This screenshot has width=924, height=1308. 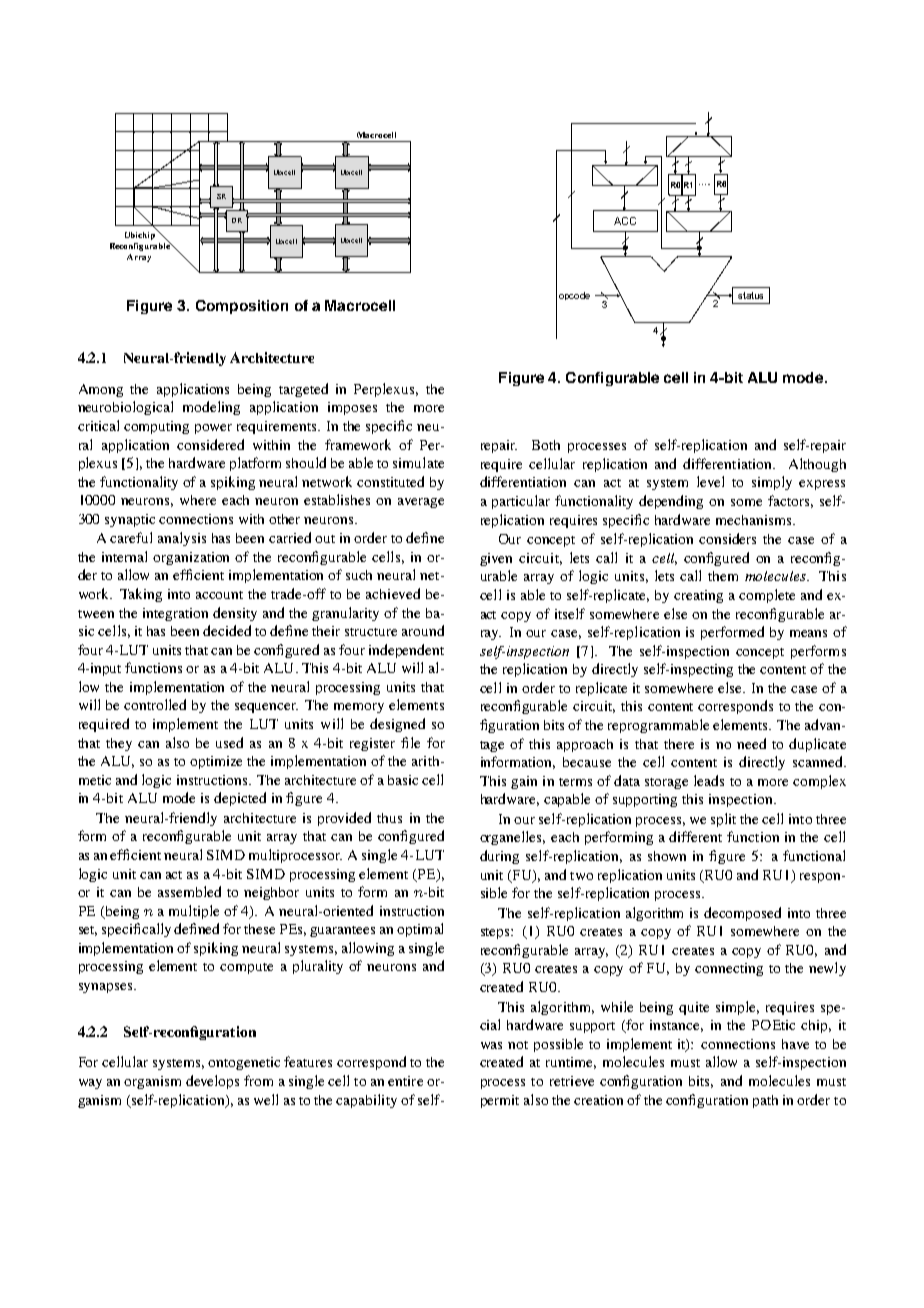 I want to click on depicted, so click(x=240, y=799).
